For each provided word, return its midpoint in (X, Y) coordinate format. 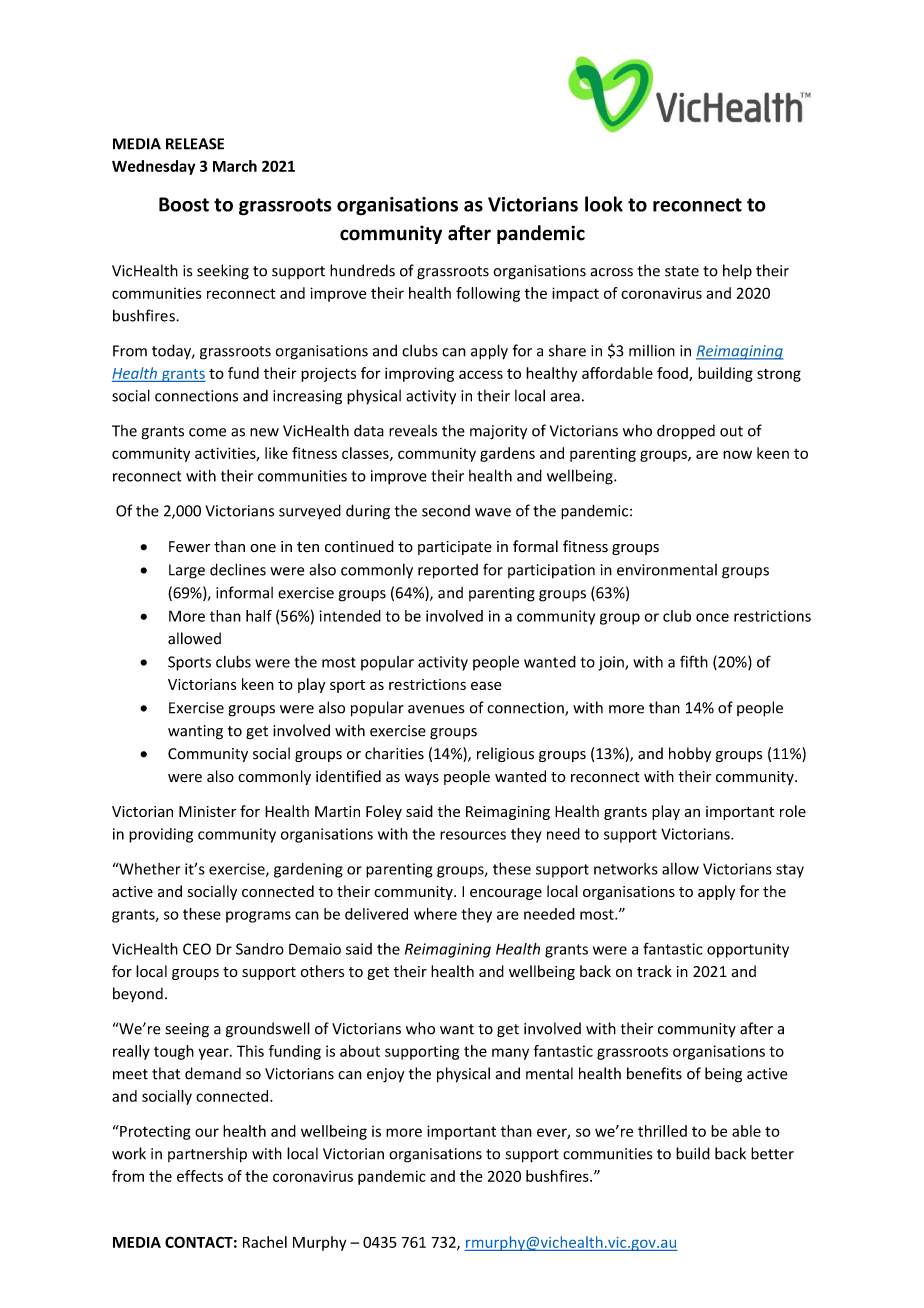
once (712, 617)
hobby (690, 754)
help (737, 271)
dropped (686, 432)
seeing (187, 1030)
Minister (207, 811)
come (207, 432)
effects (200, 1176)
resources (473, 835)
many (510, 1054)
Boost (184, 204)
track (654, 971)
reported (448, 571)
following (488, 294)
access (481, 374)
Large (187, 571)
